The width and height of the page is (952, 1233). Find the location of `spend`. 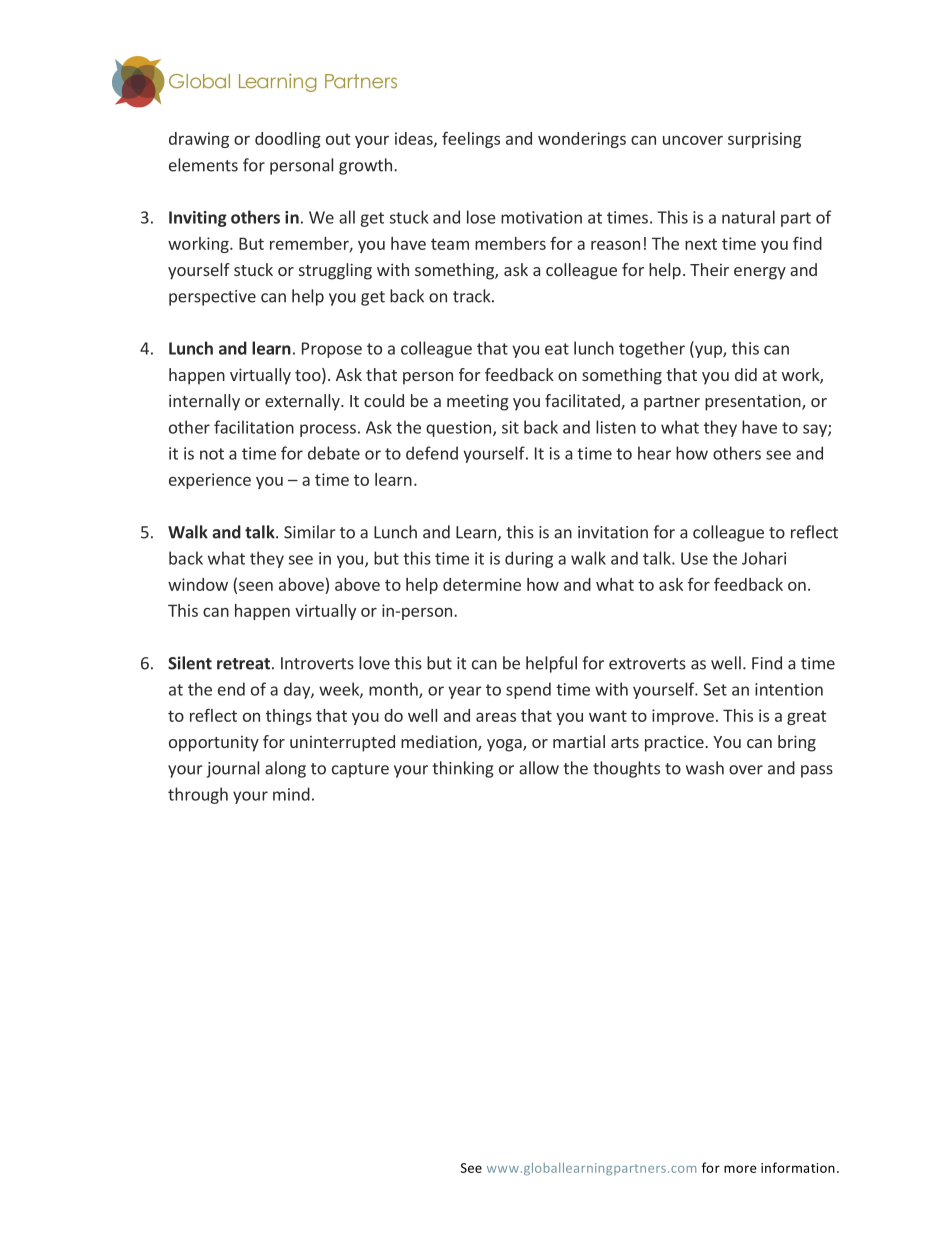

spend is located at coordinates (528, 690).
